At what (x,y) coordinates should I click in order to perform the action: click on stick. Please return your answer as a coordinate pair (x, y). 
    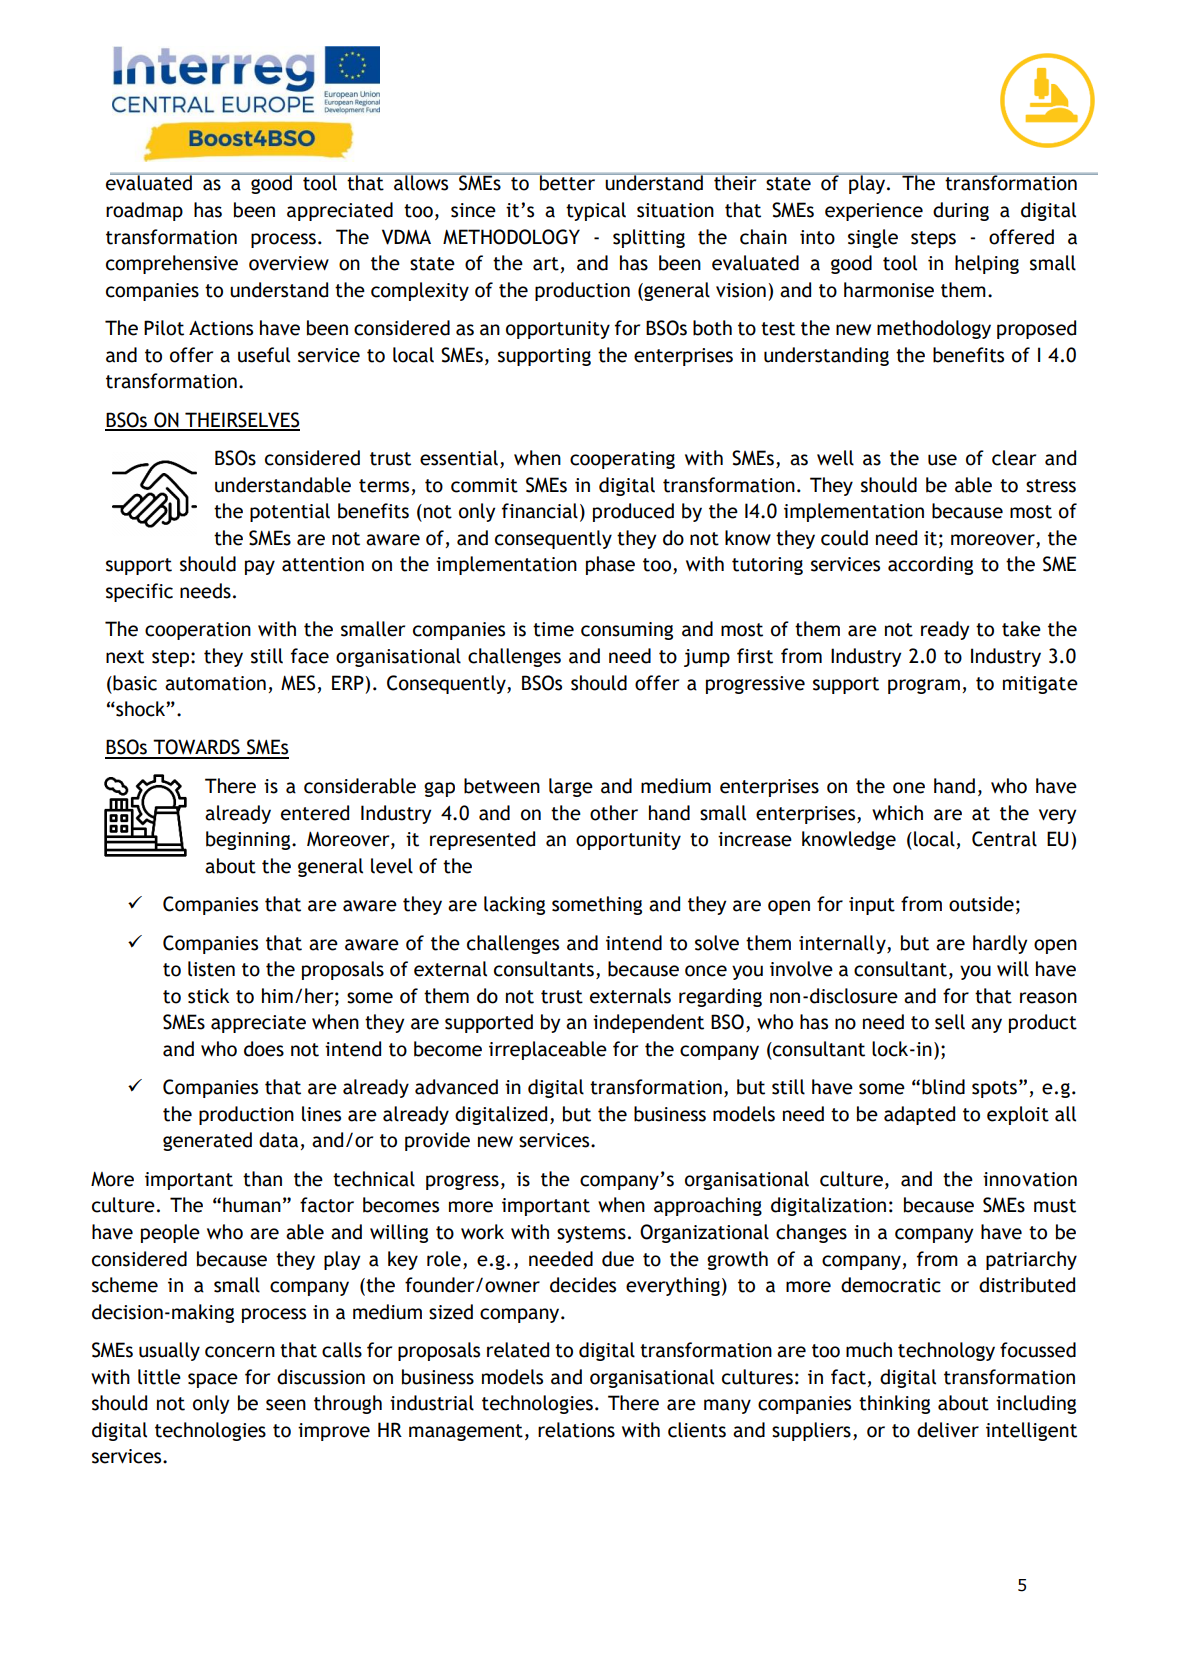
    Looking at the image, I should click on (208, 996).
